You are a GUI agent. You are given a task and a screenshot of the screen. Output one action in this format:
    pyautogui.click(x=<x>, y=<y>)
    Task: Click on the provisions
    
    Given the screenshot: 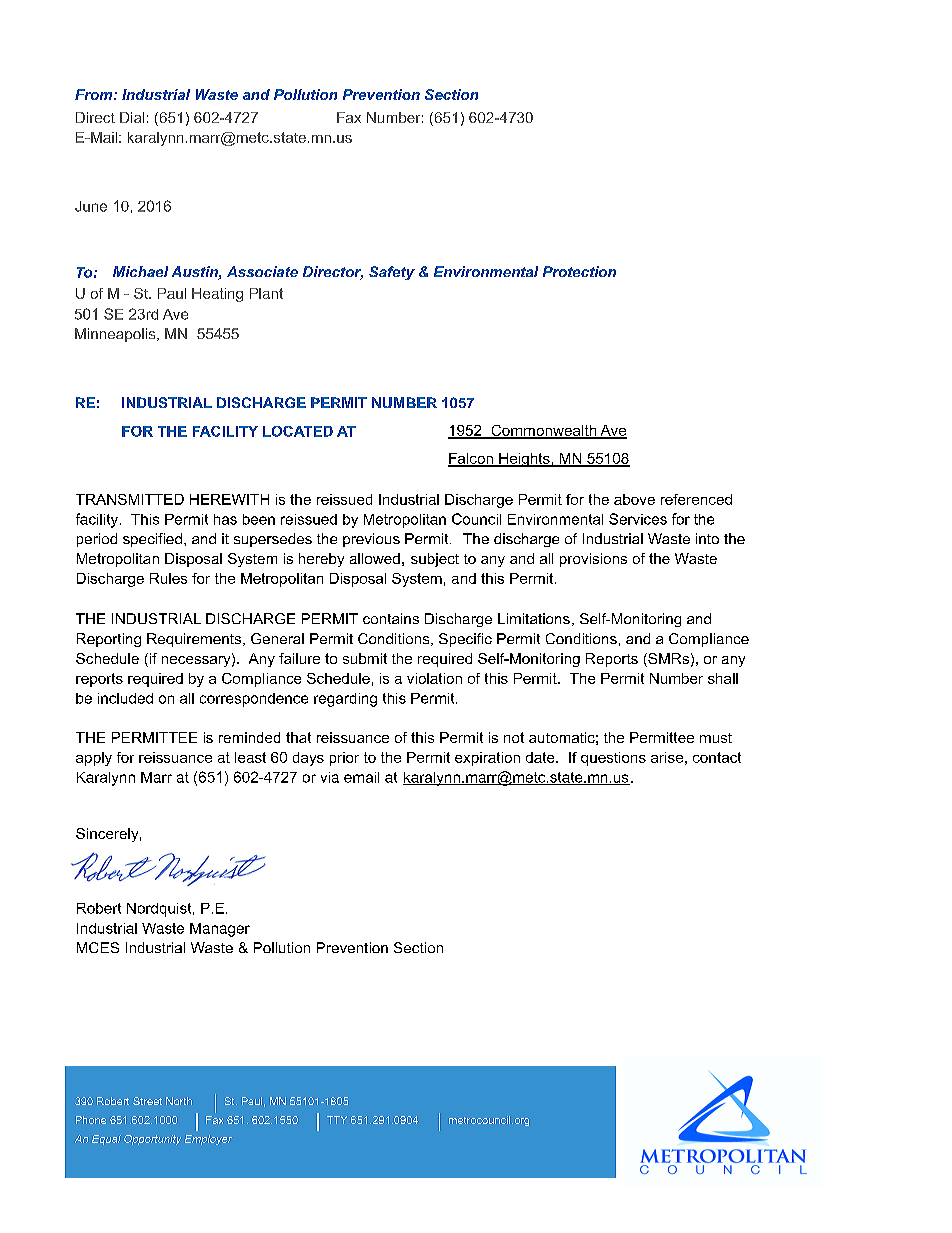 What is the action you would take?
    pyautogui.click(x=593, y=560)
